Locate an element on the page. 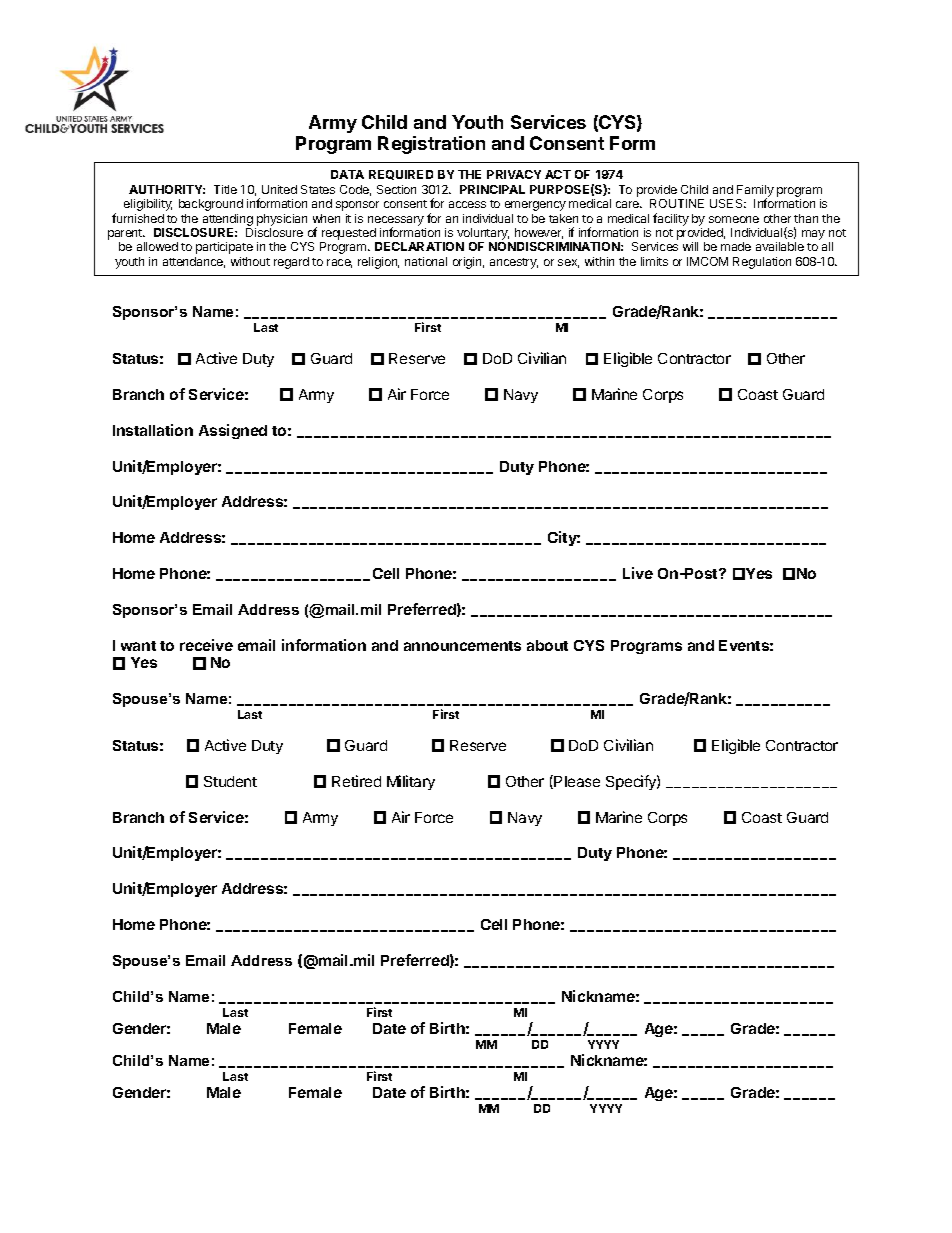  Please is located at coordinates (577, 781).
